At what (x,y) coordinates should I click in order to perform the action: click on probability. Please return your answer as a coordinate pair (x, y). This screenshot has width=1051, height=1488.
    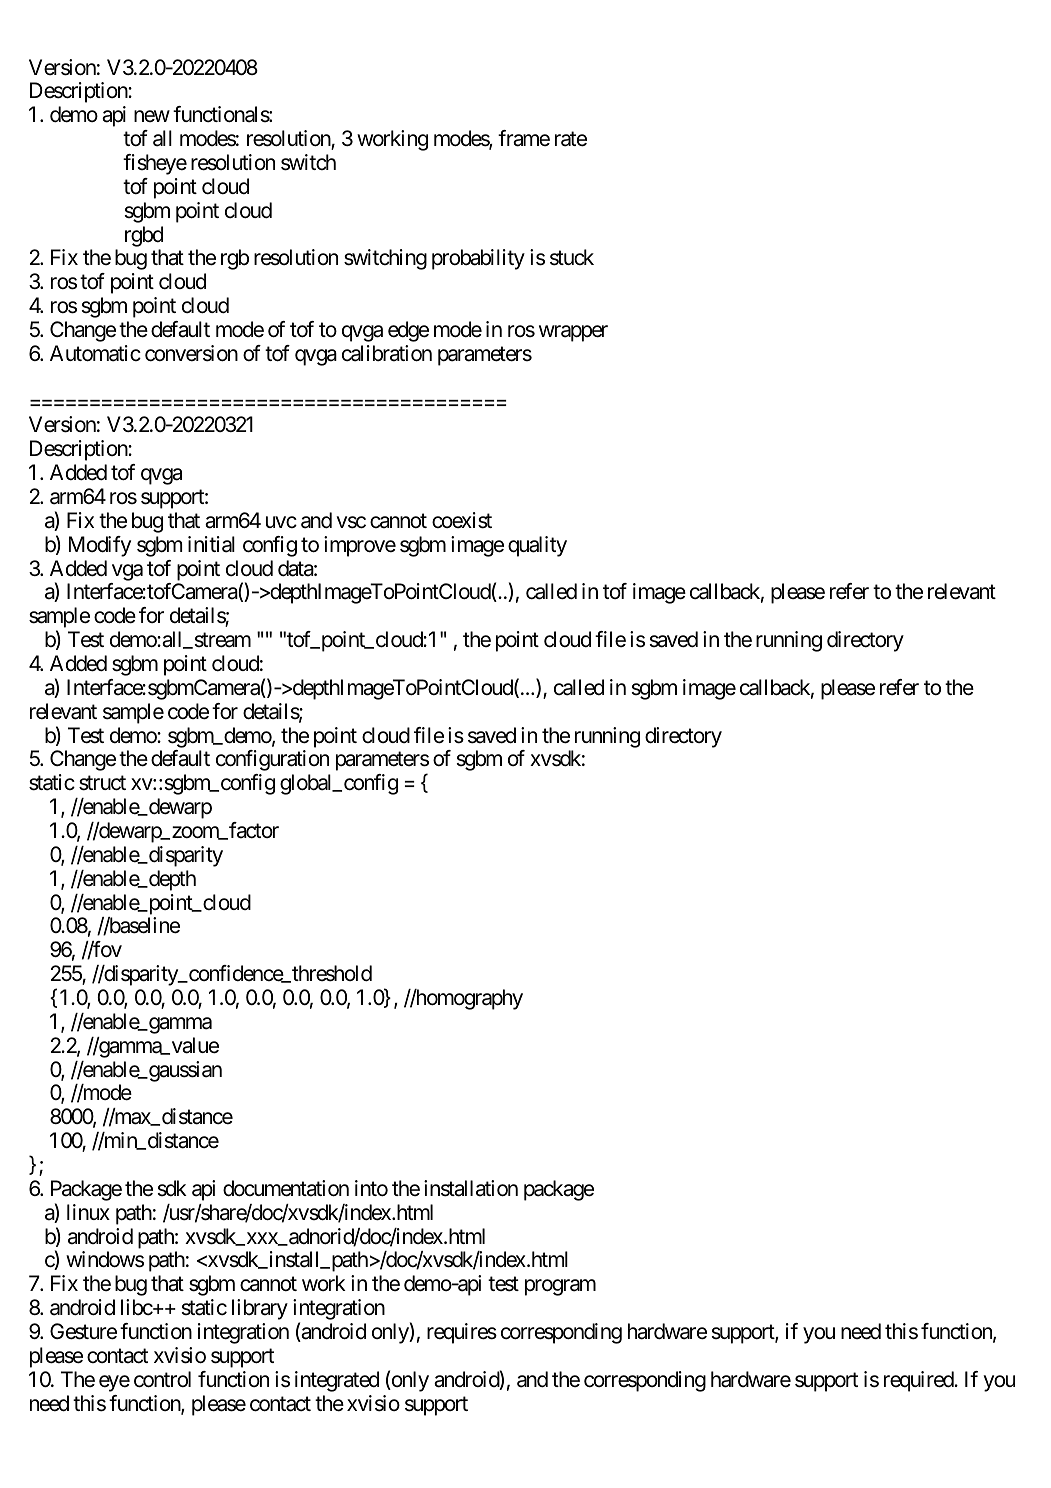
    Looking at the image, I should click on (478, 259).
